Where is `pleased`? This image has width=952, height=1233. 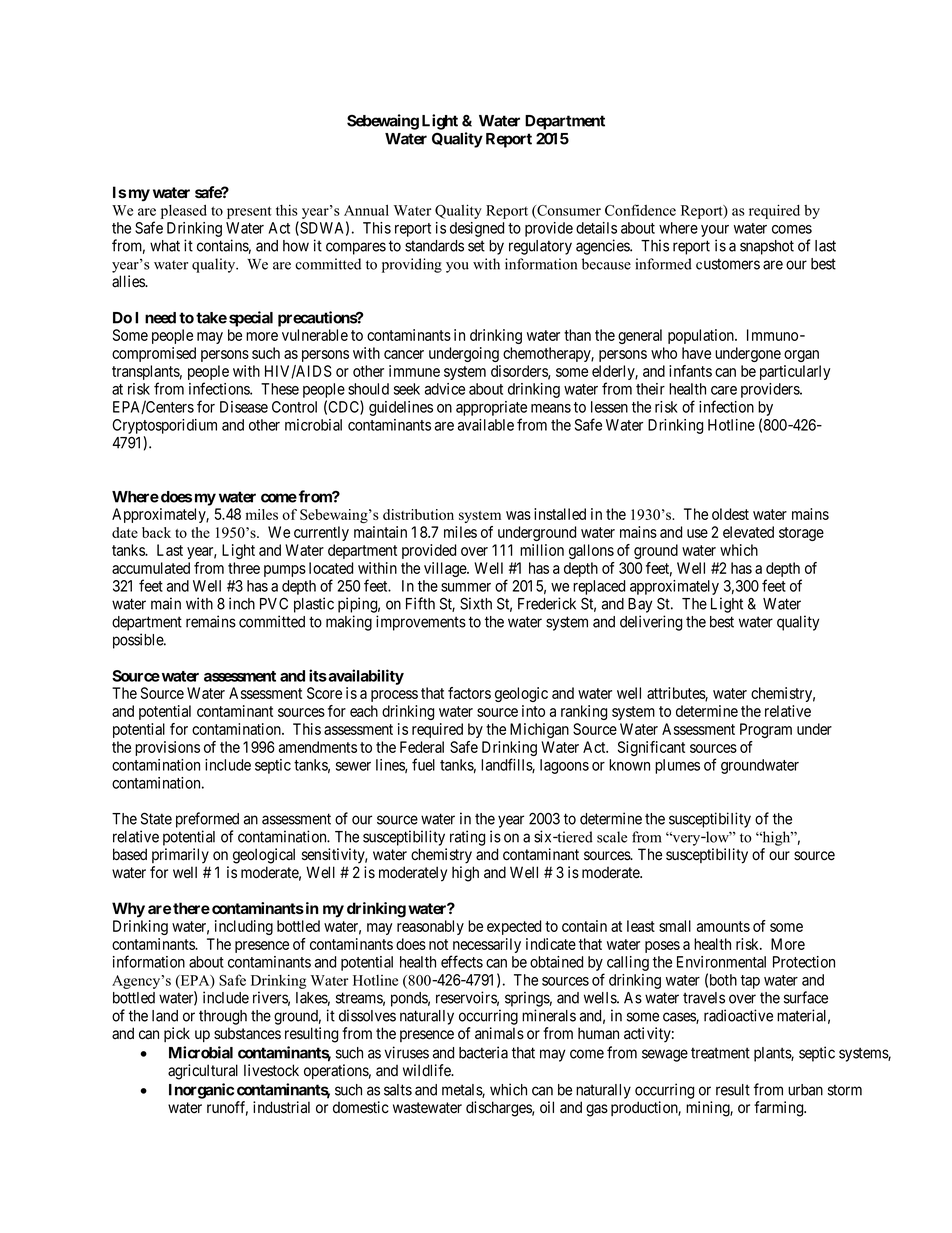 pleased is located at coordinates (184, 212).
